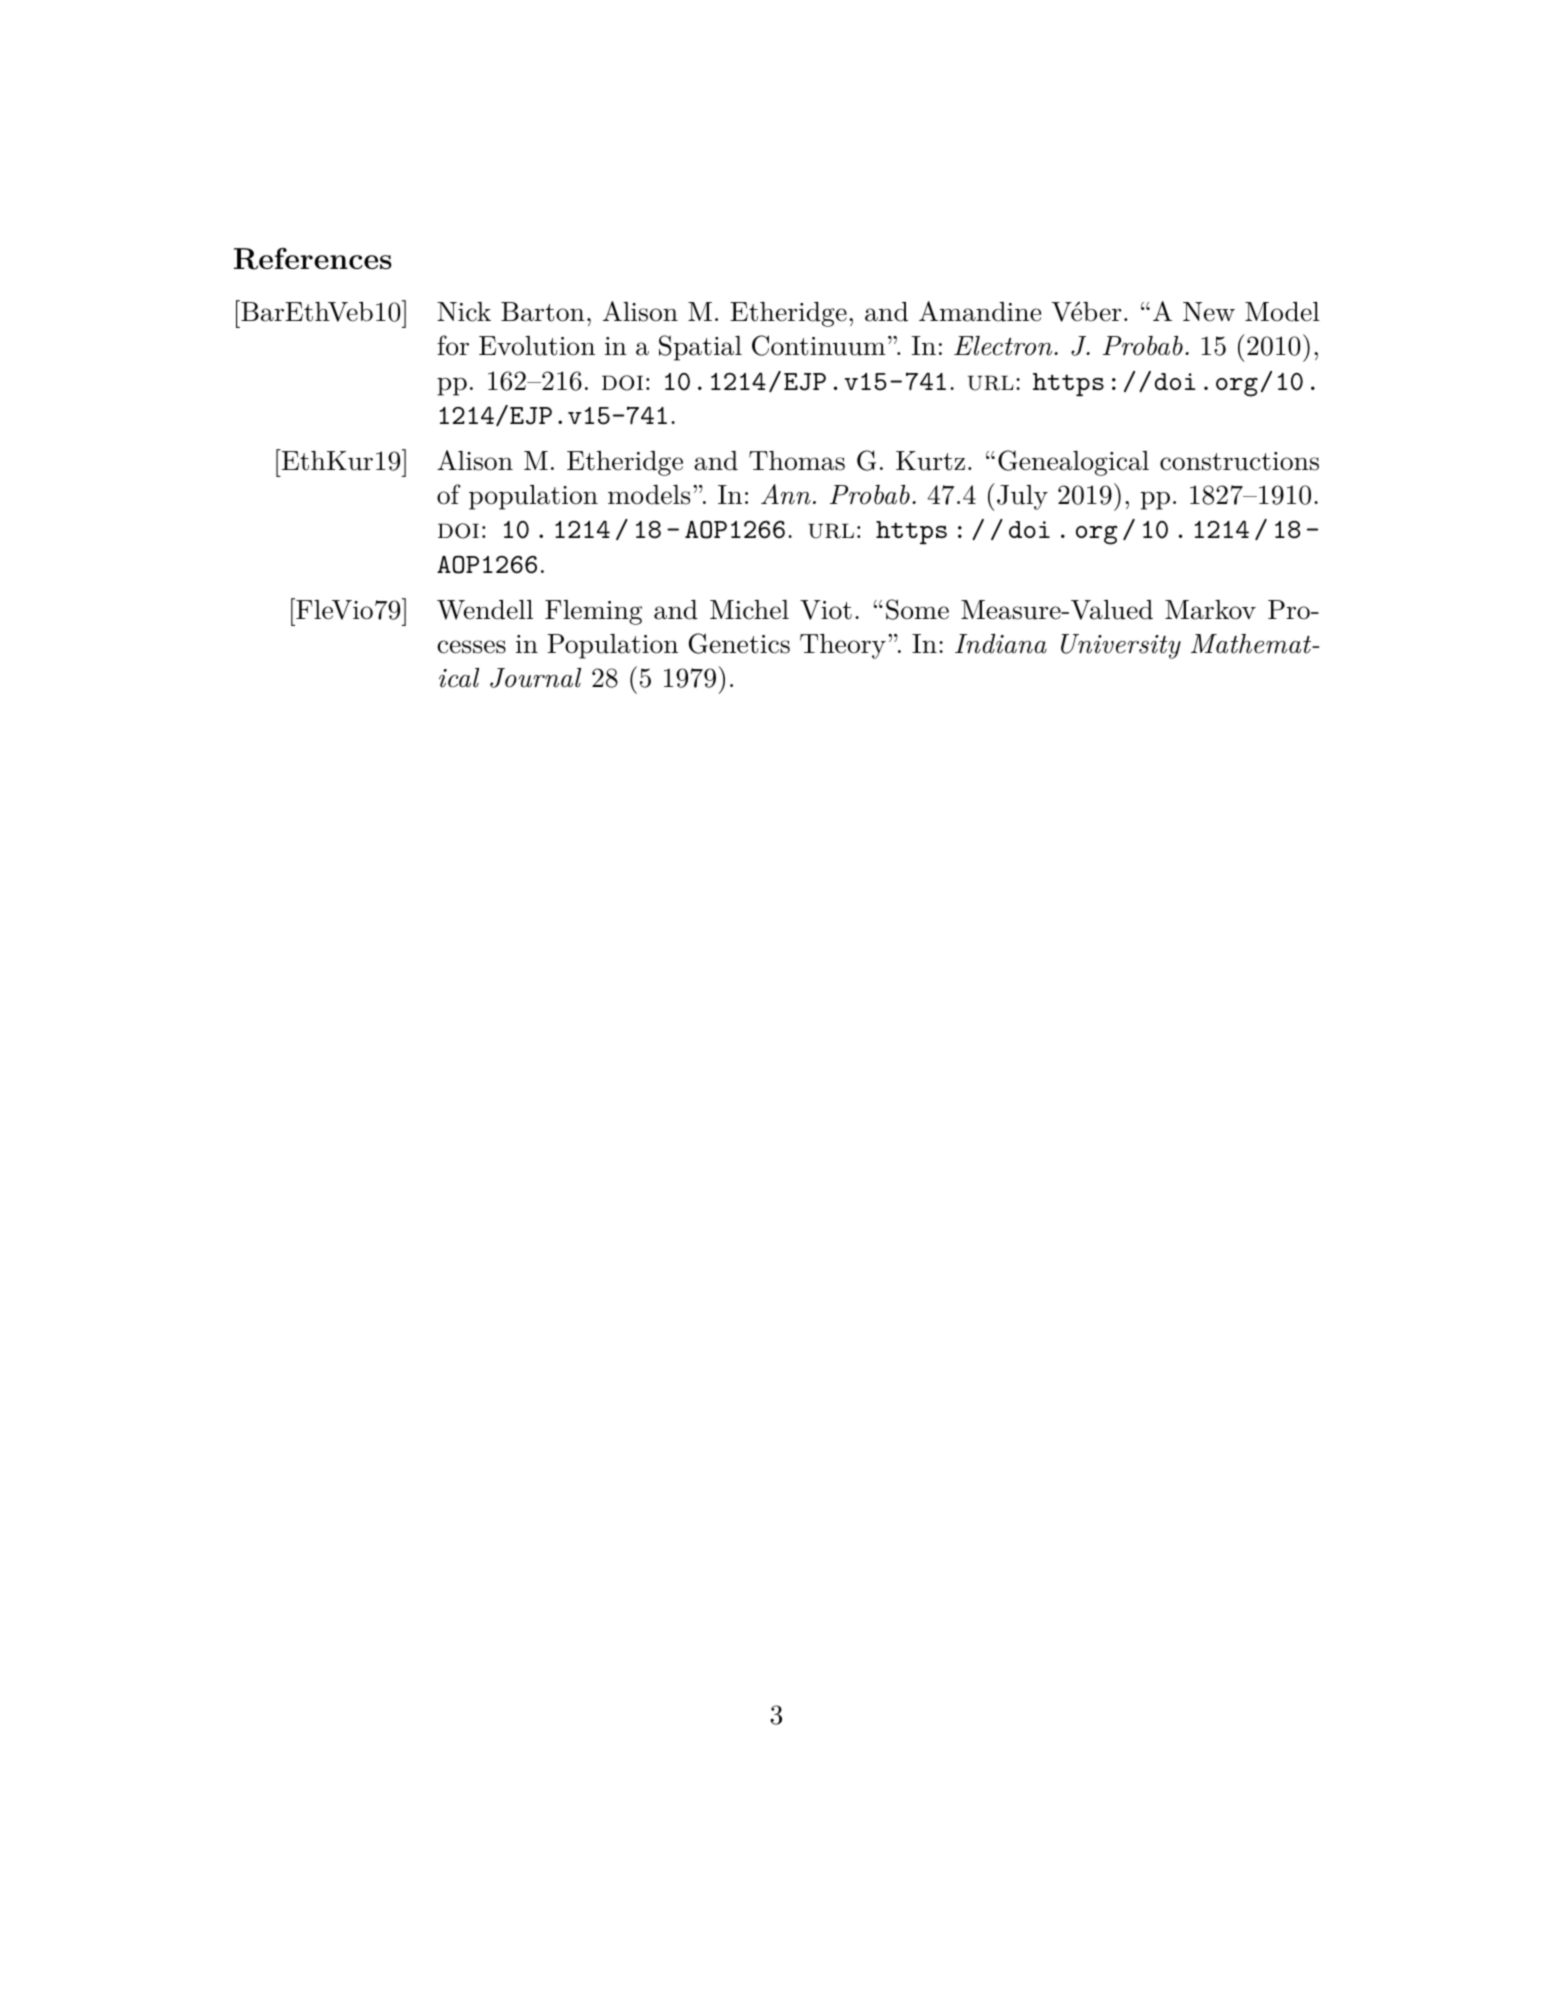 The image size is (1553, 2010). Describe the element at coordinates (453, 345) in the screenshot. I see `for` at that location.
